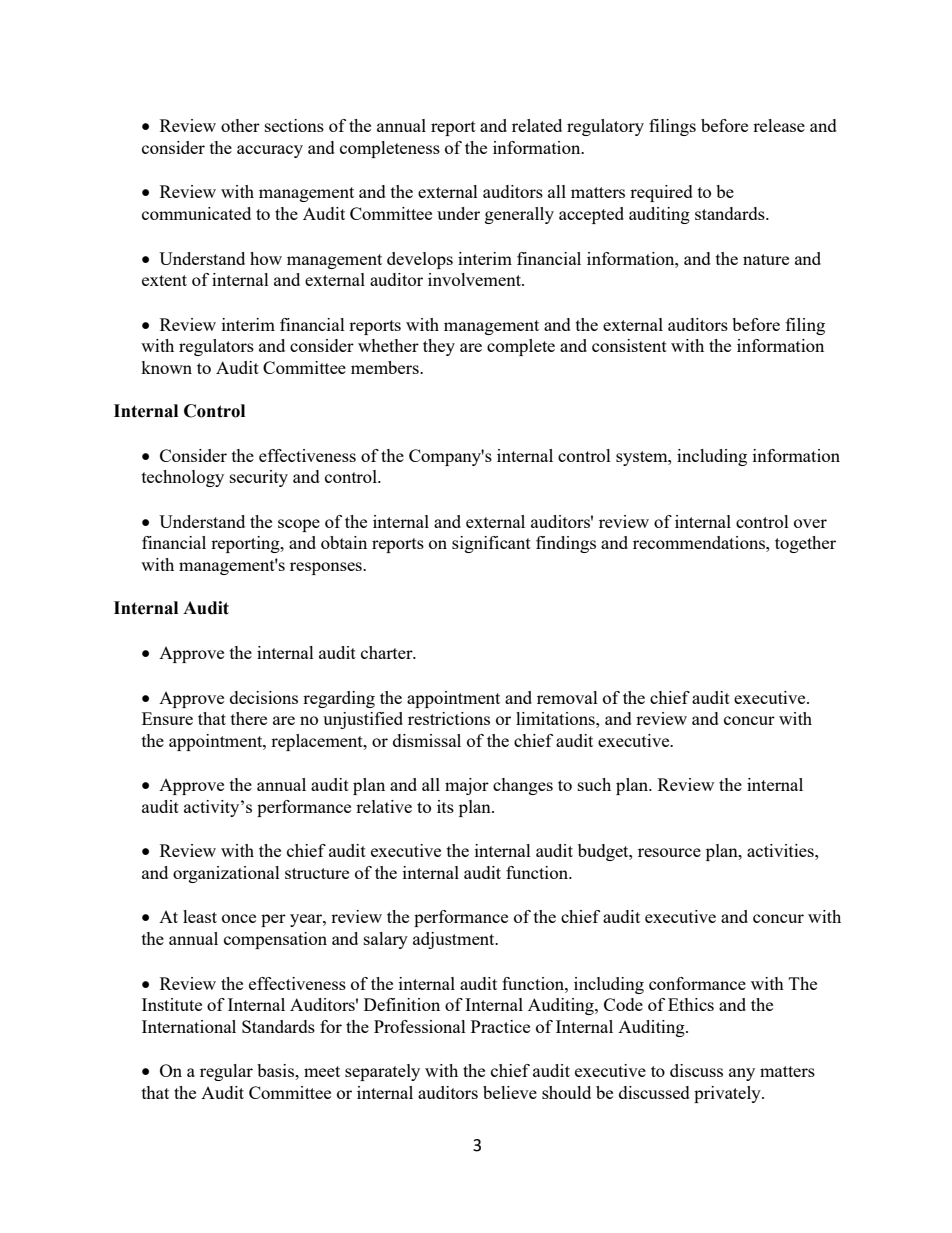  What do you see at coordinates (537, 125) in the screenshot?
I see `related` at bounding box center [537, 125].
